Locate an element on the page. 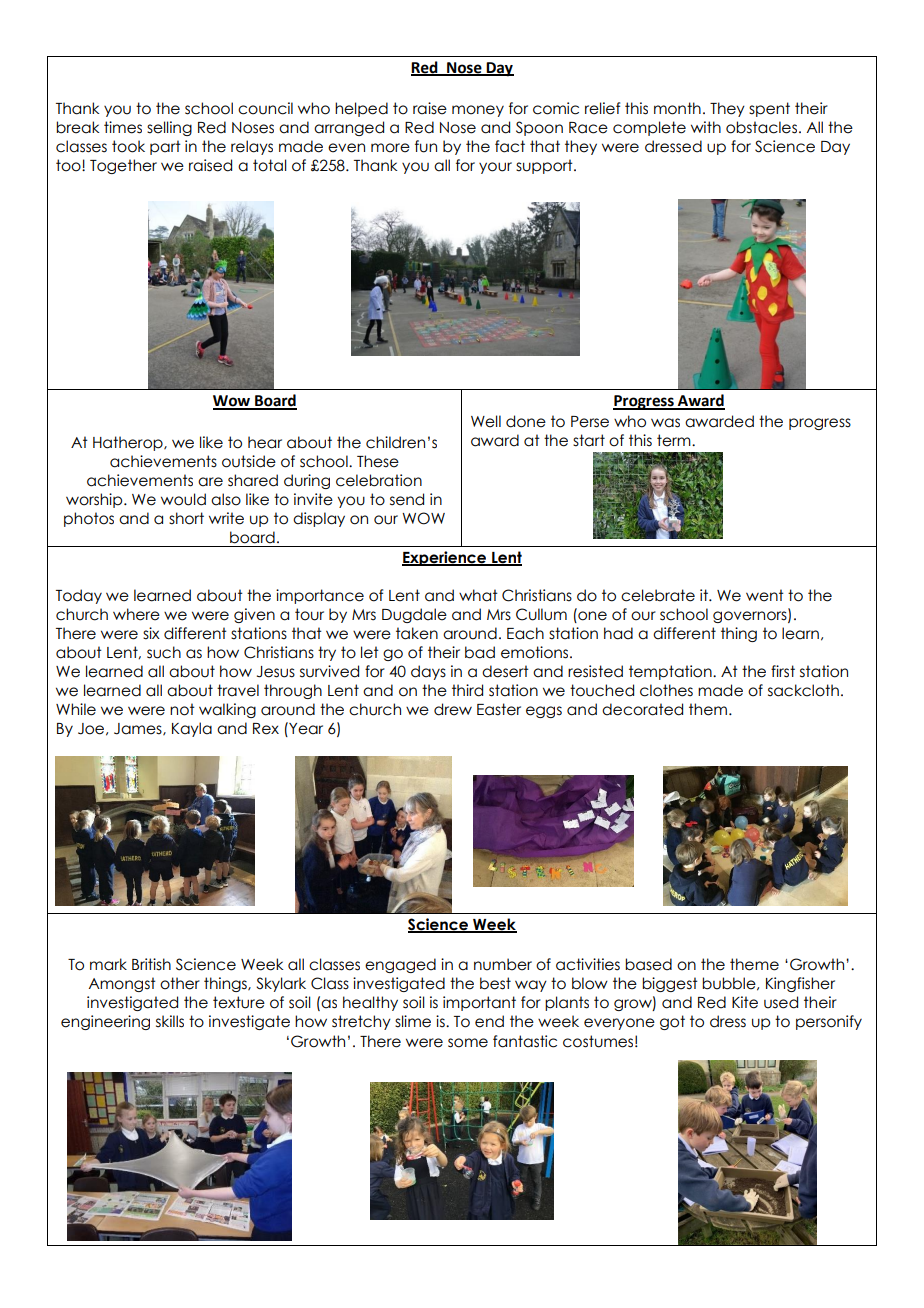 This document has width=924, height=1308. obstacles is located at coordinates (761, 127).
